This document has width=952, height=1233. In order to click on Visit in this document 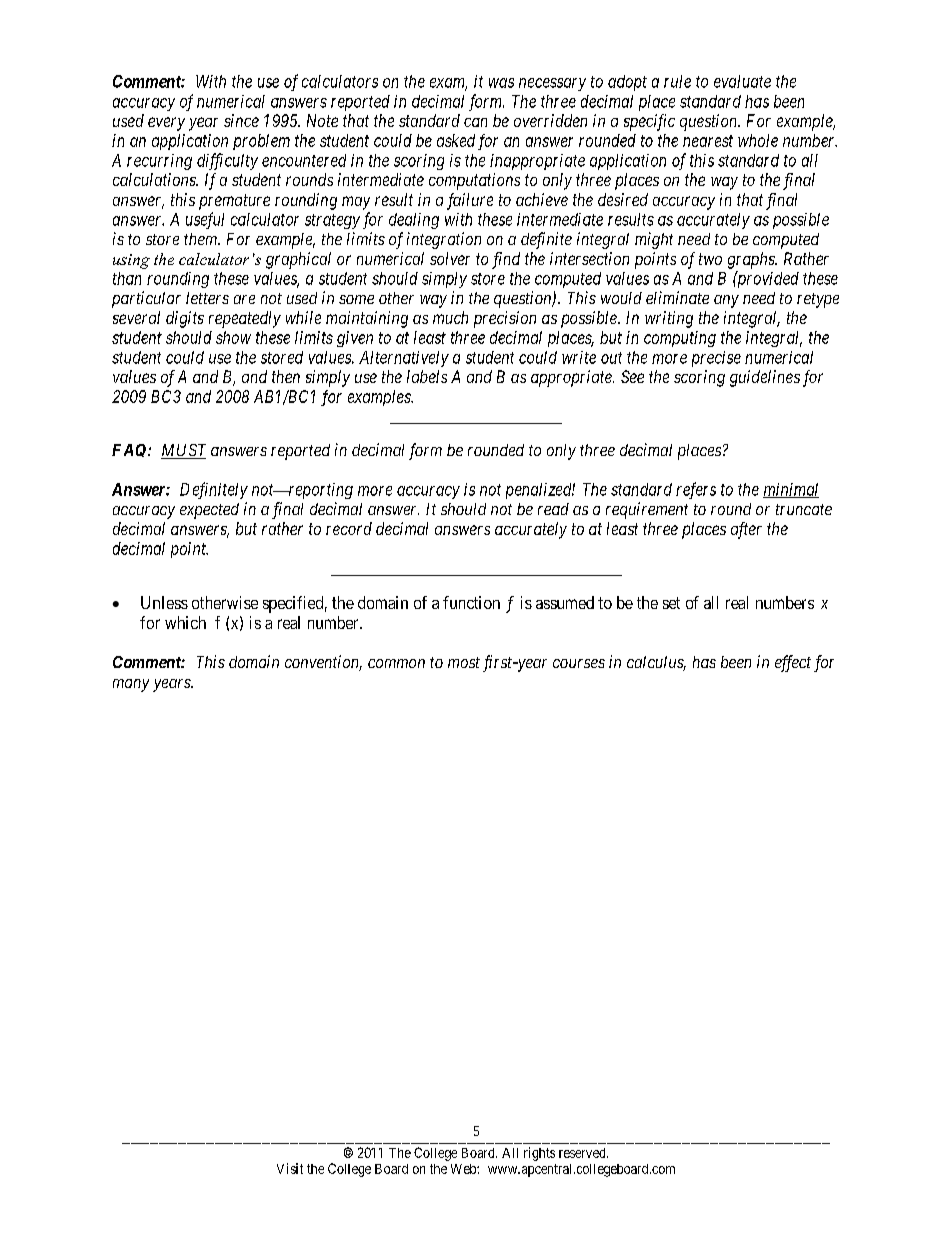, I will do `click(290, 1168)`.
